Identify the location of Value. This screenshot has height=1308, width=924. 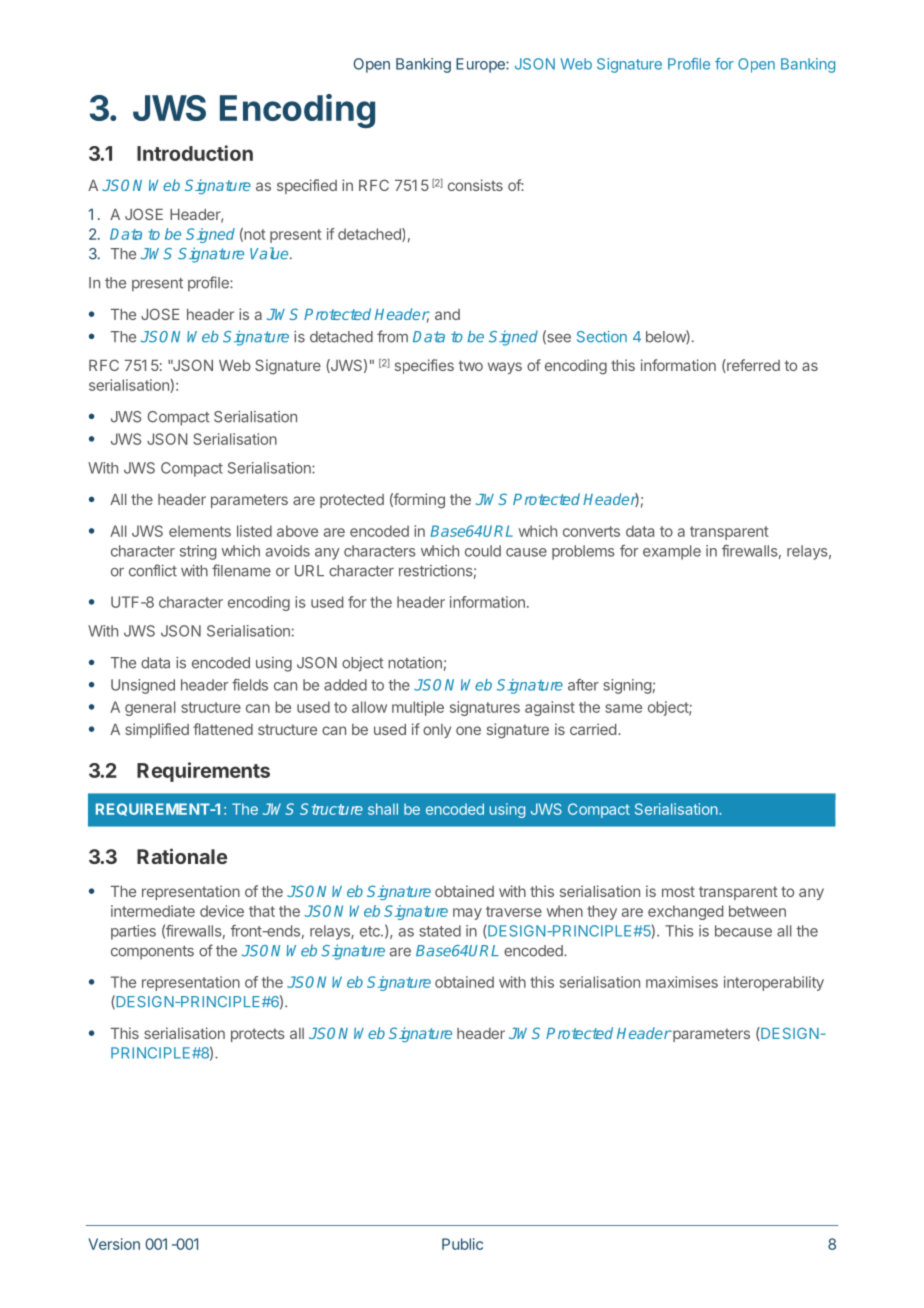
(270, 253).
